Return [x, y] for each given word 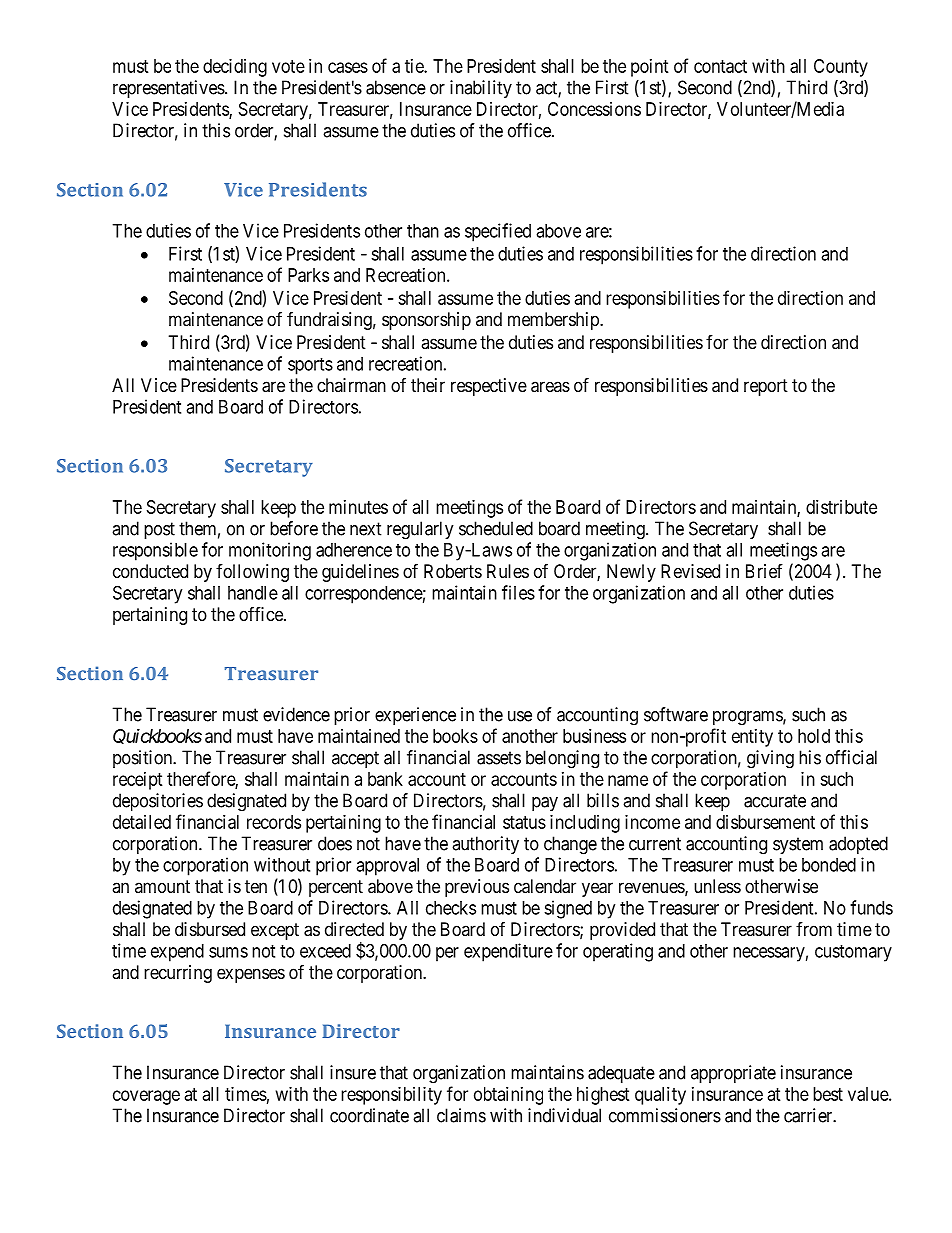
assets [499, 758]
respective [489, 387]
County [841, 68]
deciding [235, 68]
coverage [146, 1097]
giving [770, 759]
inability [481, 89]
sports [310, 366]
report [766, 387]
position [143, 759]
